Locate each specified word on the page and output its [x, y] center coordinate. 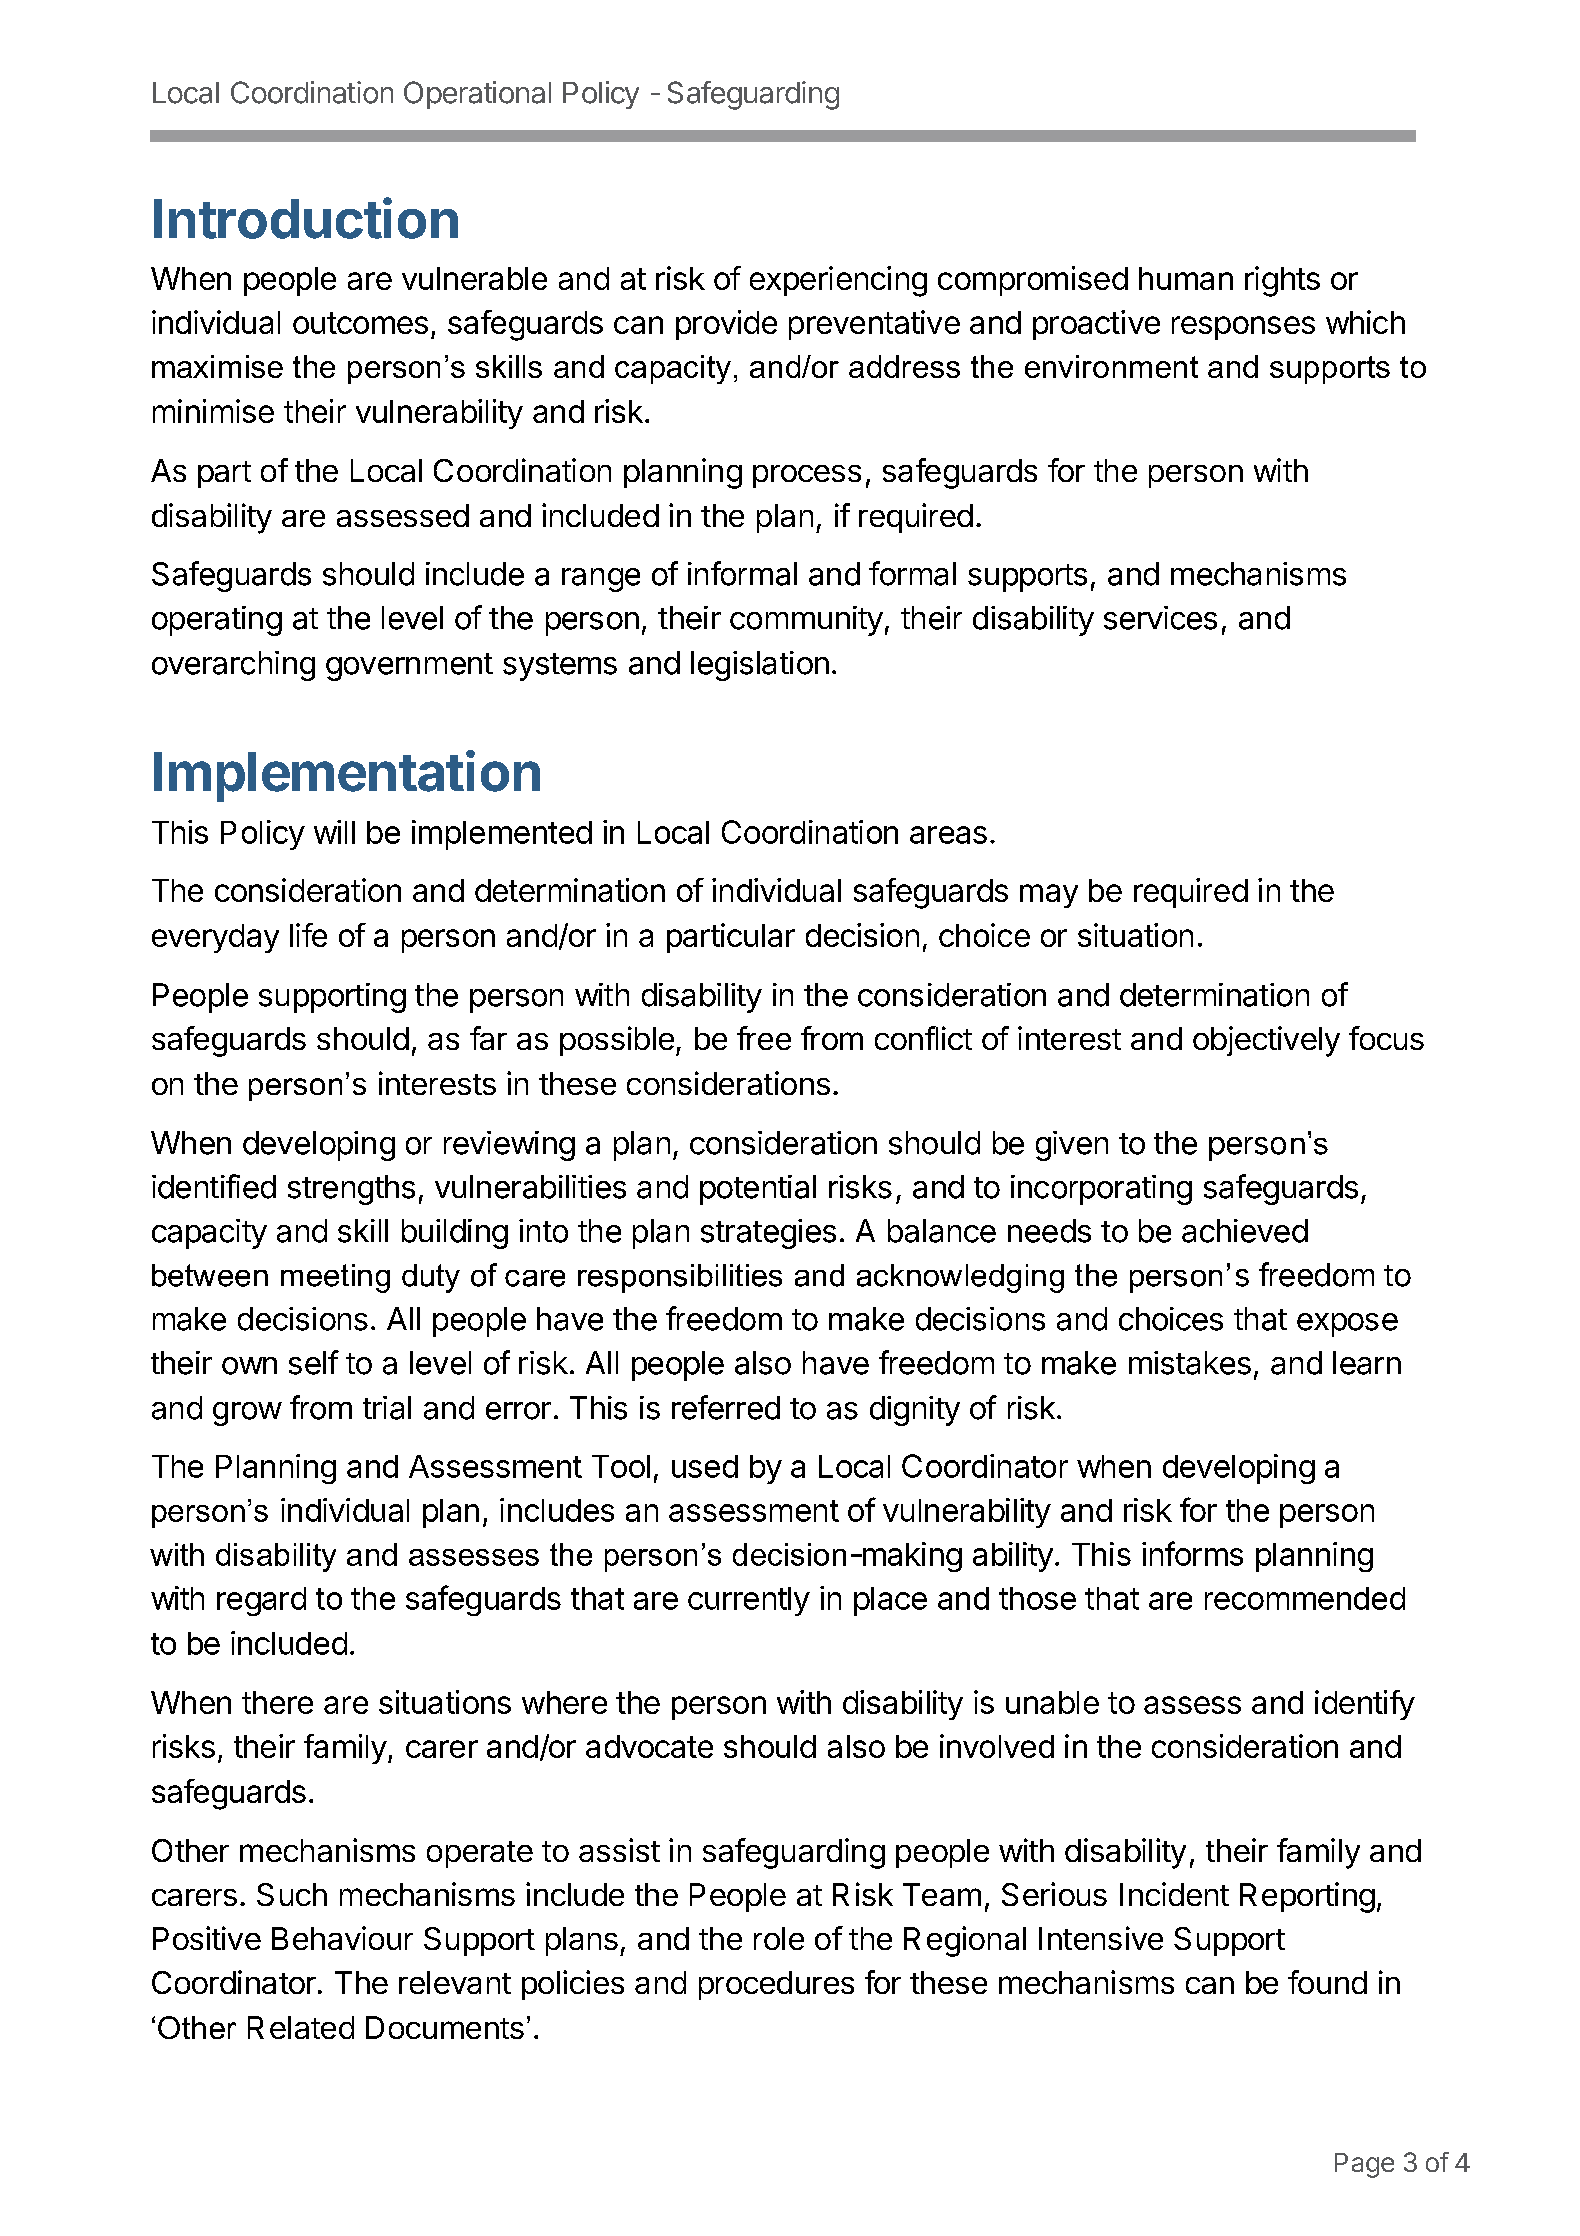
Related [301, 2027]
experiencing [838, 281]
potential [758, 1190]
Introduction [306, 218]
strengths [351, 1190]
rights [1282, 281]
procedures [776, 1985]
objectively [1266, 1041]
